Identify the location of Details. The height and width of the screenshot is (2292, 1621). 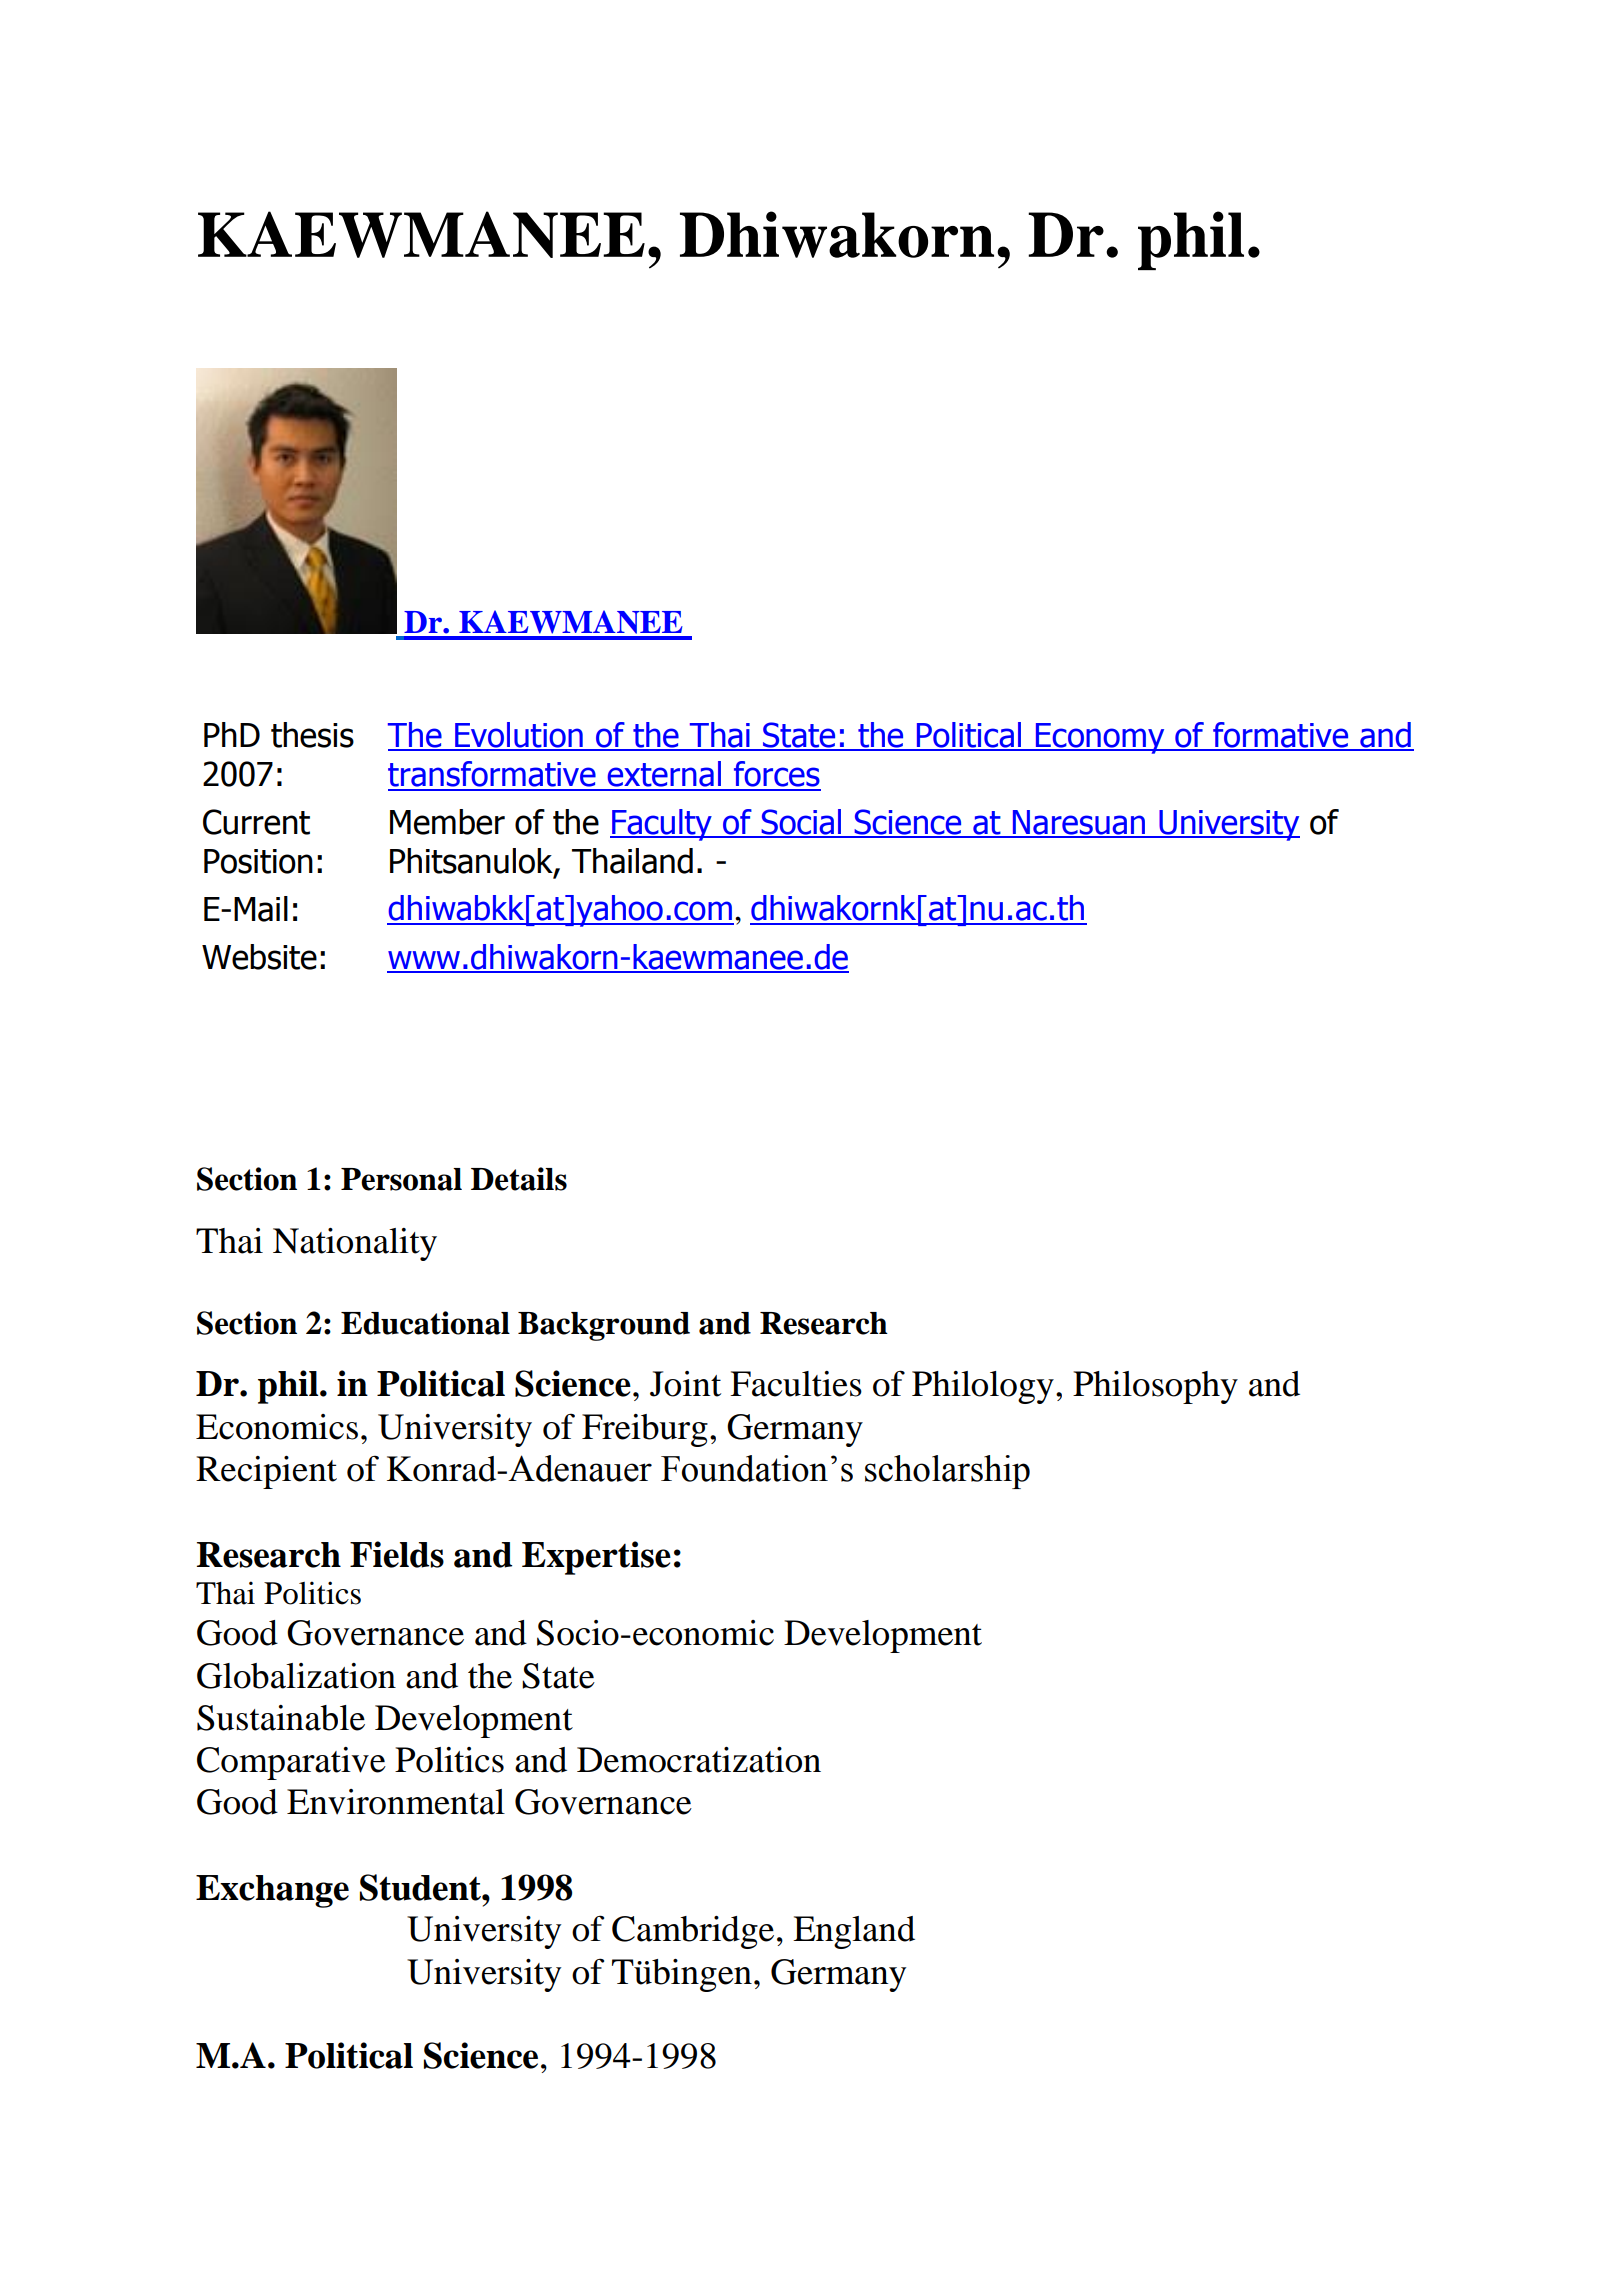
(519, 1179).
